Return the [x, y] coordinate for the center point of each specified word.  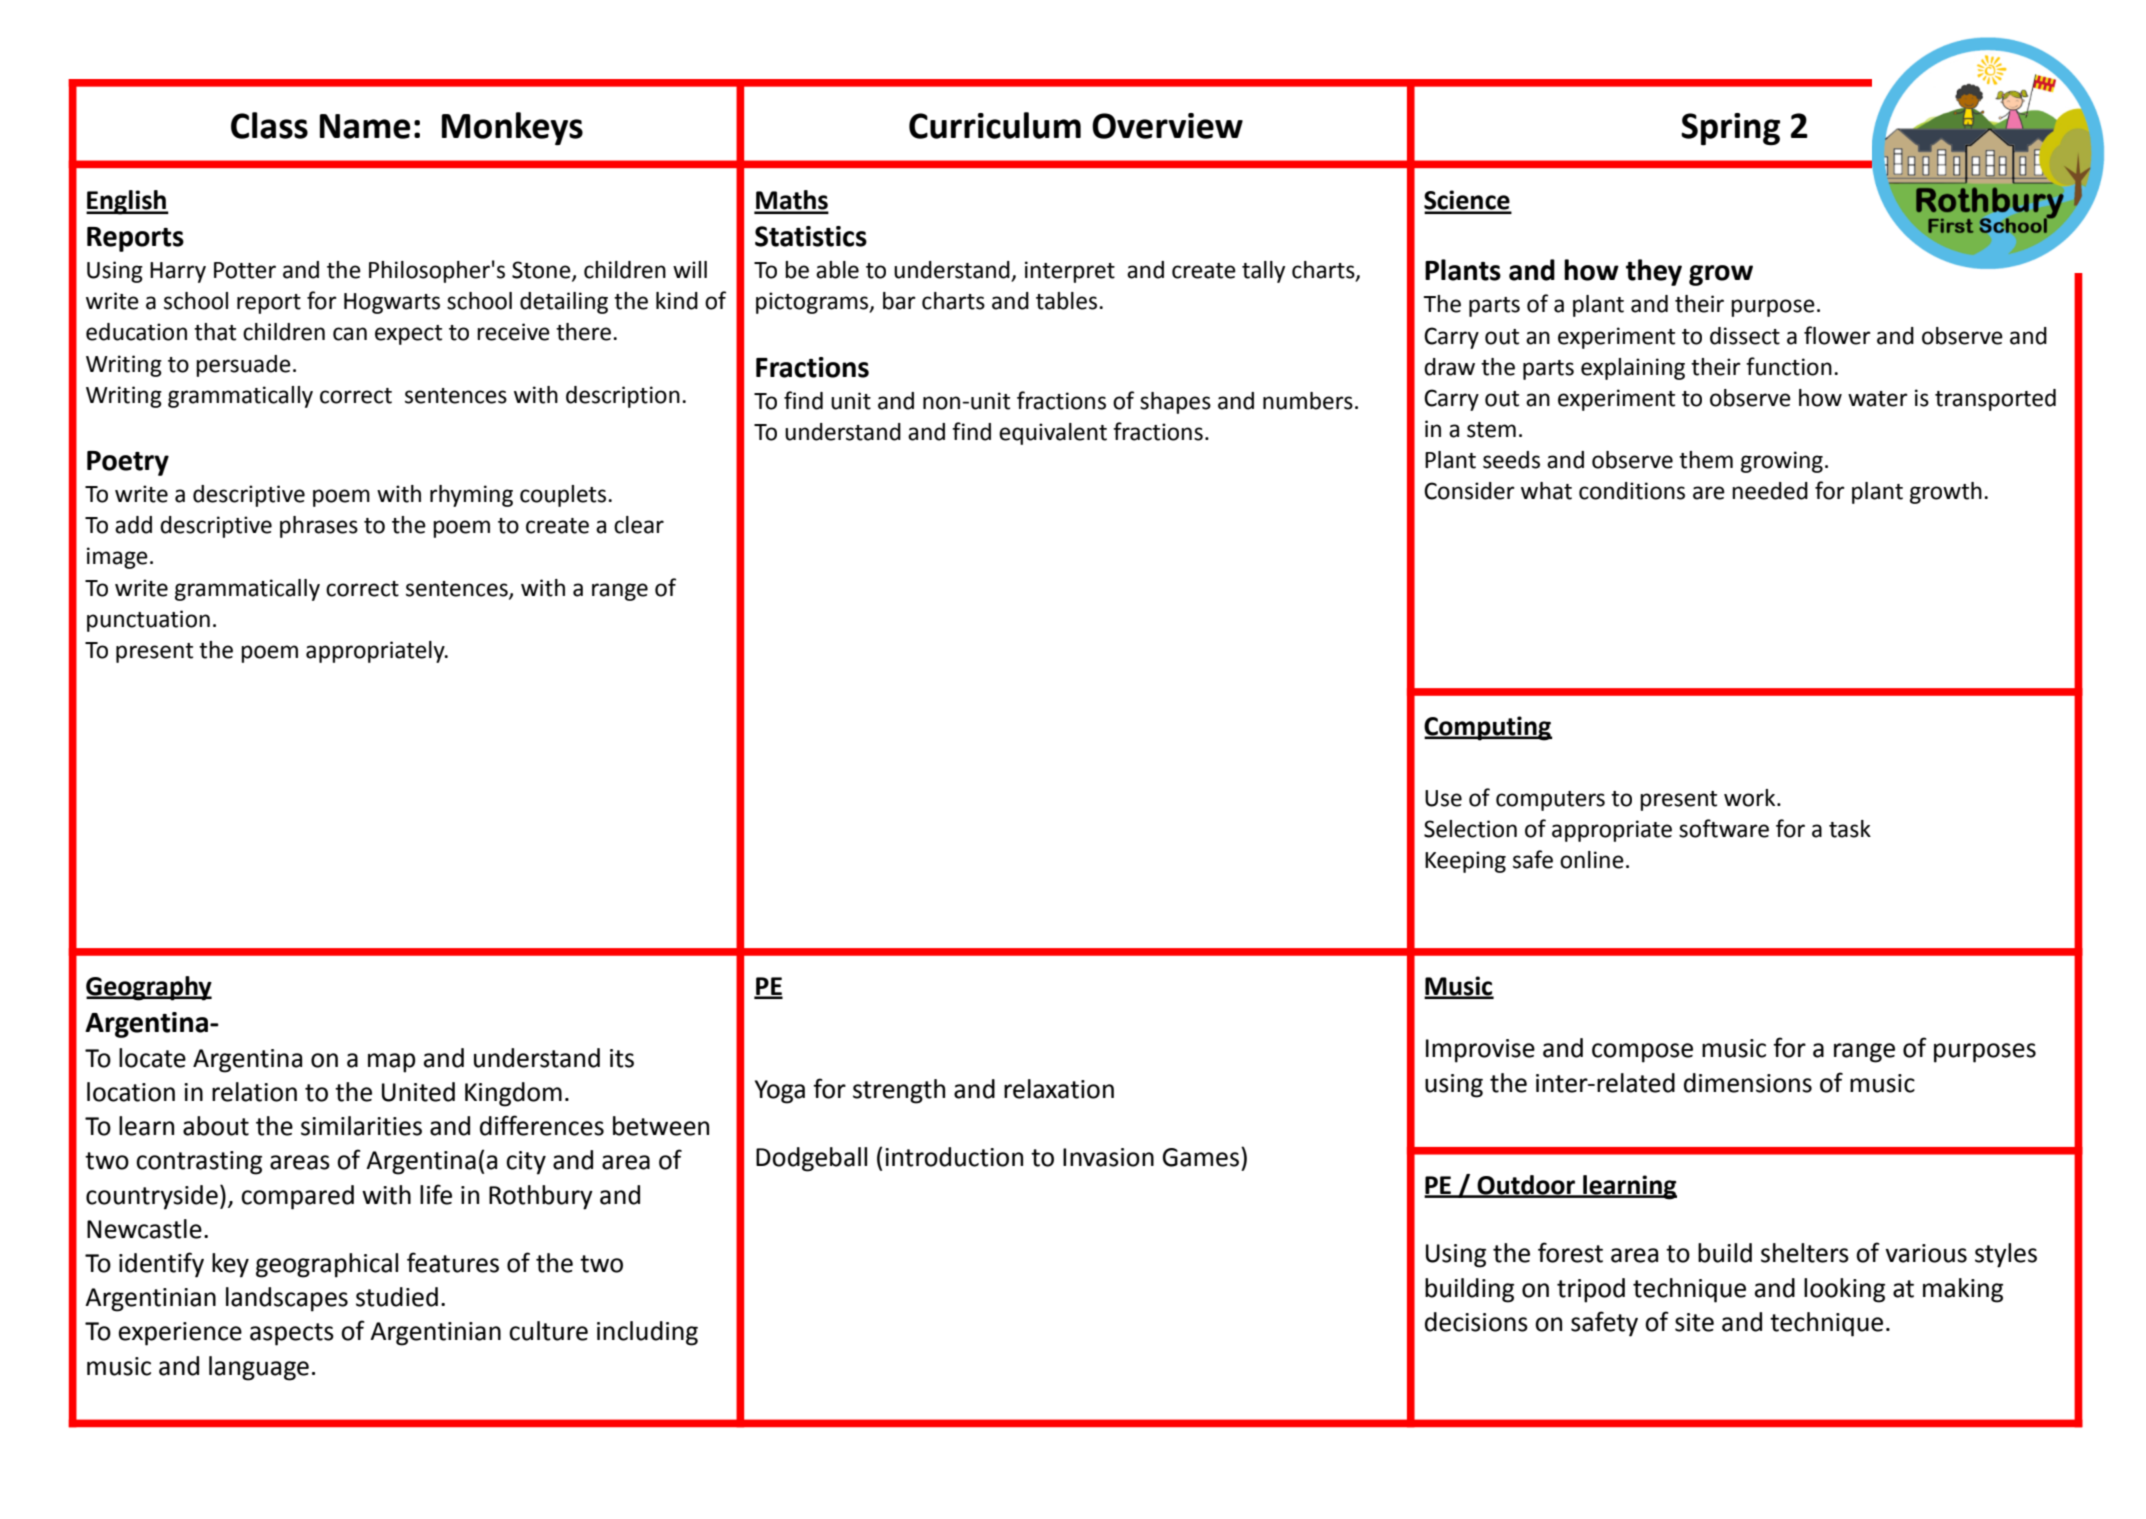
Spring [1730, 129]
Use [1443, 798]
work [1751, 798]
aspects [292, 1334]
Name [365, 126]
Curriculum [995, 125]
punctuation [148, 621]
